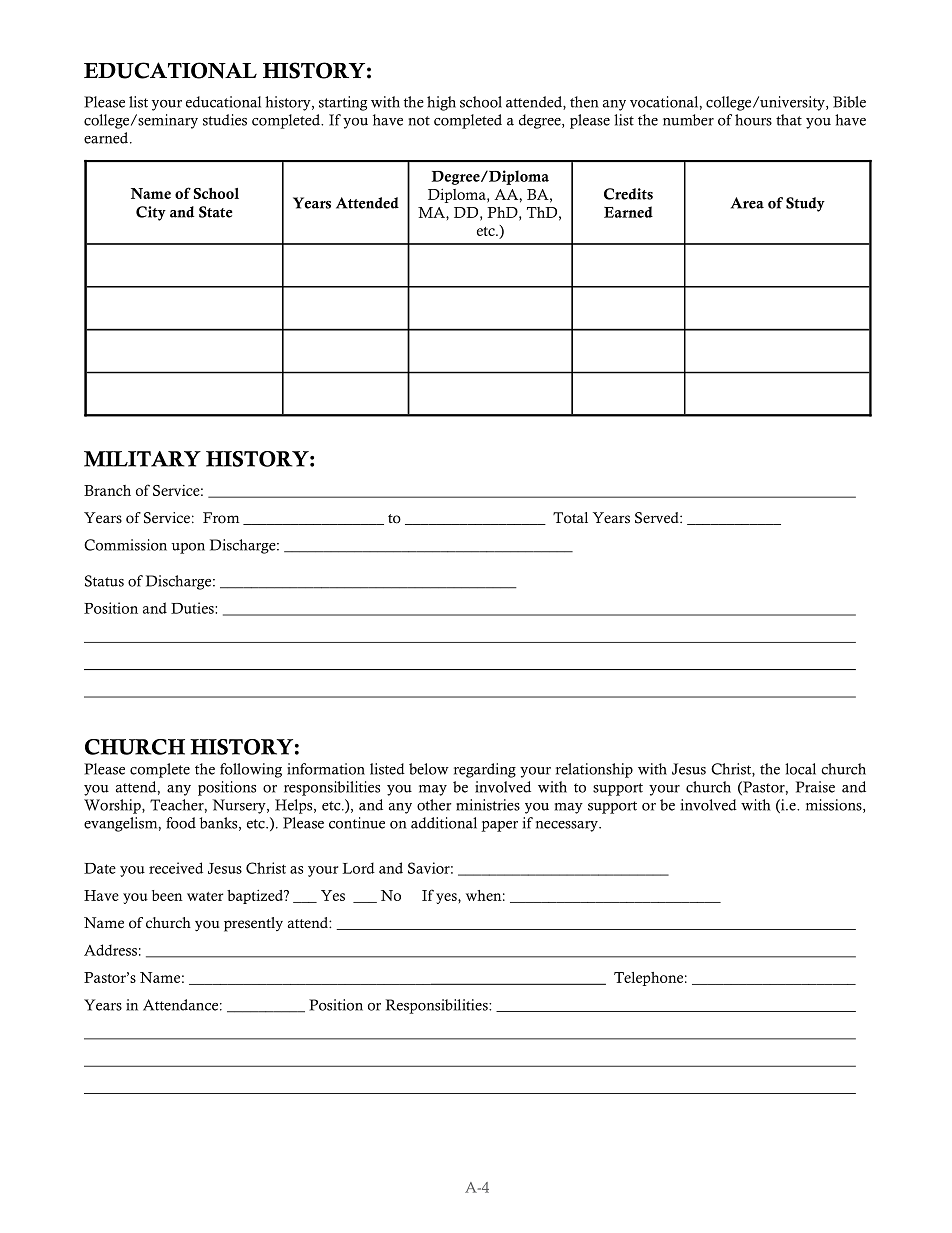  I want to click on From, so click(221, 518).
